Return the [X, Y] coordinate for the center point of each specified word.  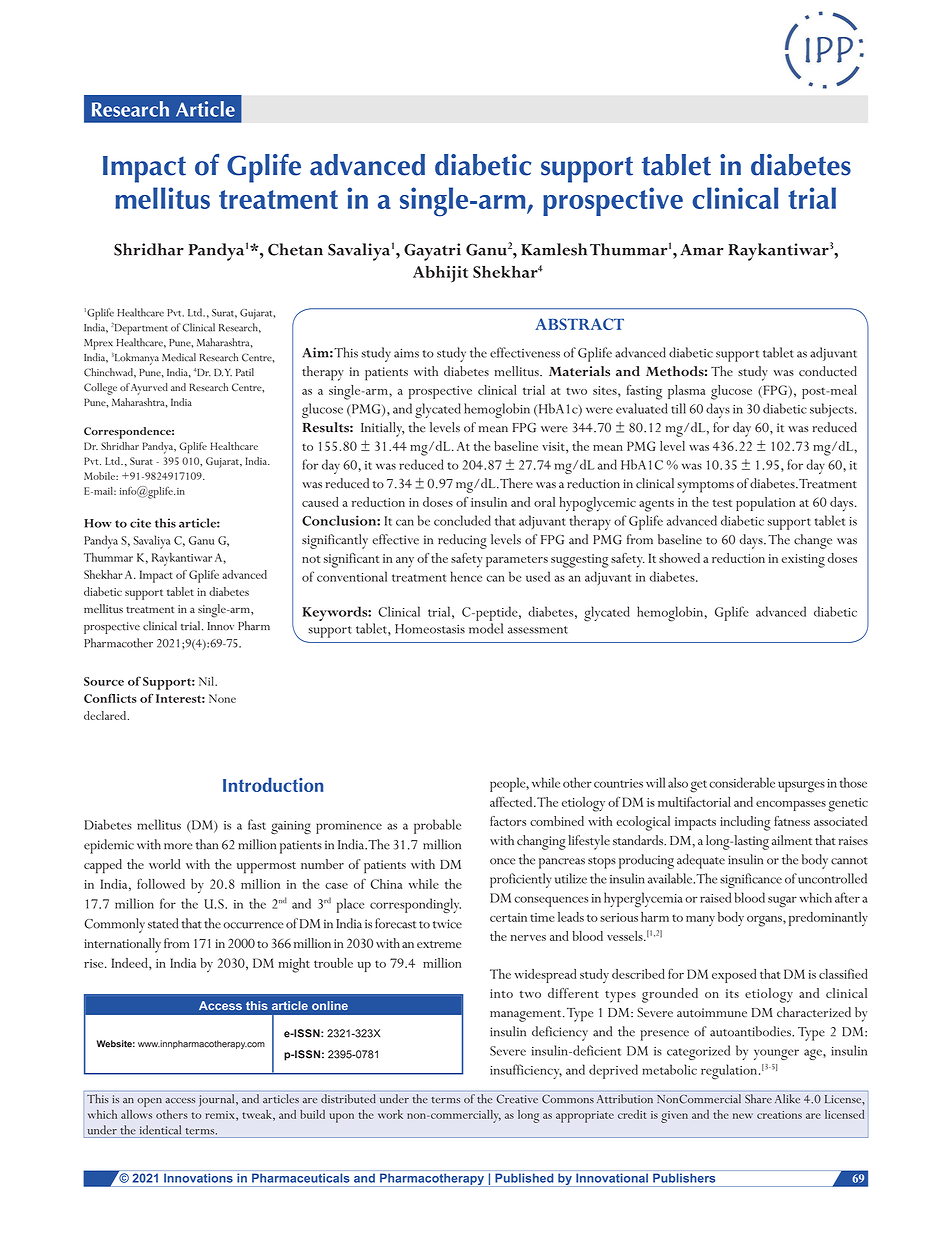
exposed [734, 976]
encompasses [791, 806]
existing [803, 561]
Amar [702, 250]
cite [140, 523]
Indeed [130, 963]
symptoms [705, 487]
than [207, 844]
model [486, 628]
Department [140, 329]
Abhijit [440, 274]
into [501, 993]
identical [160, 1130]
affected [512, 802]
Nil [207, 681]
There [516, 483]
